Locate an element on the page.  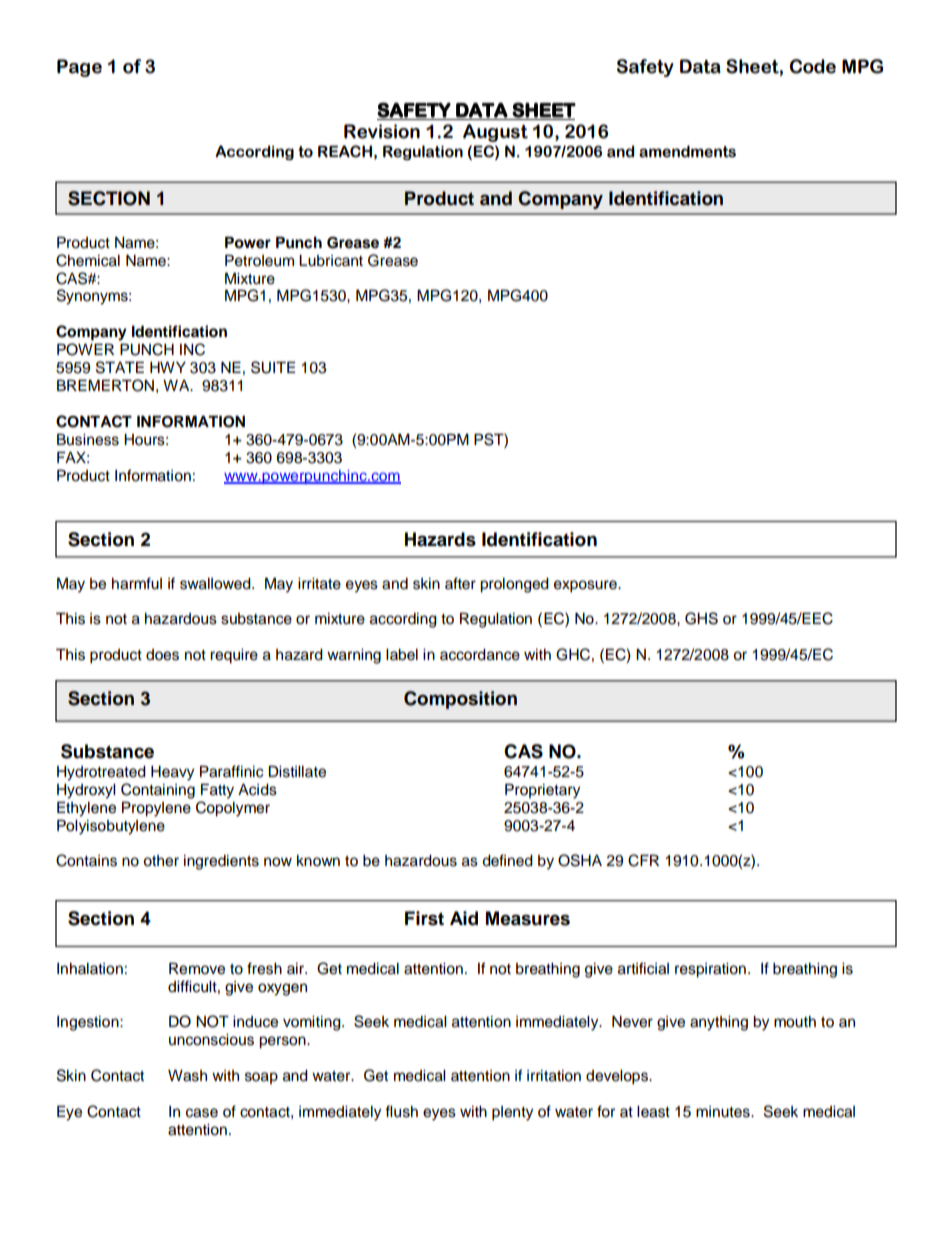
SUITE is located at coordinates (273, 367).
